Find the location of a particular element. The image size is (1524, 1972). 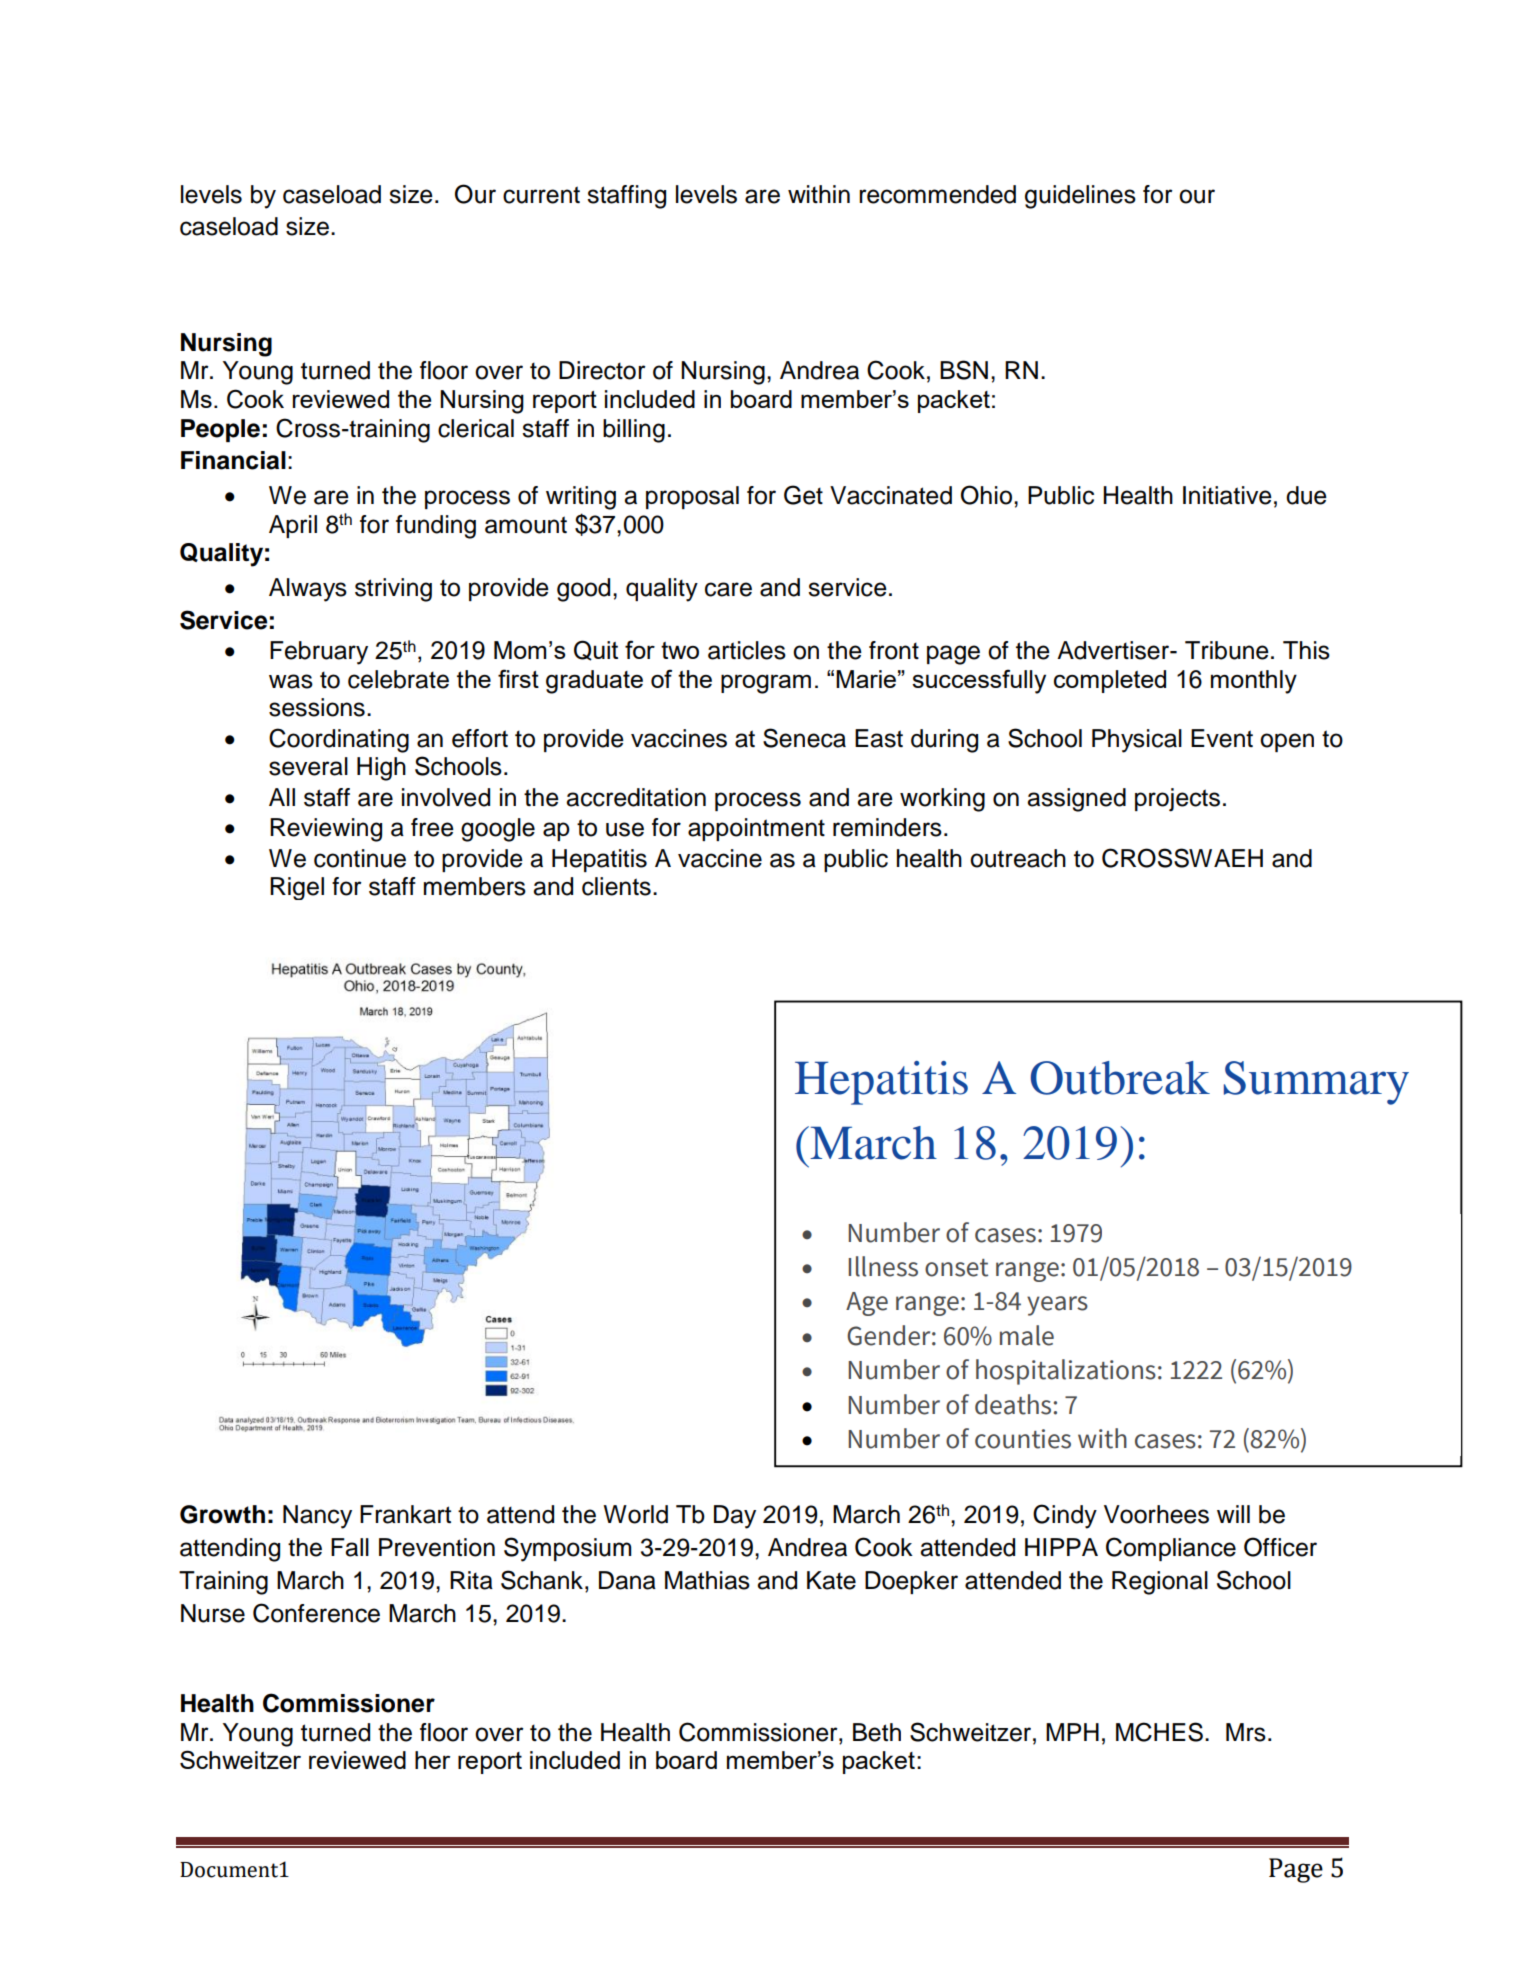

Physical is located at coordinates (1137, 741).
